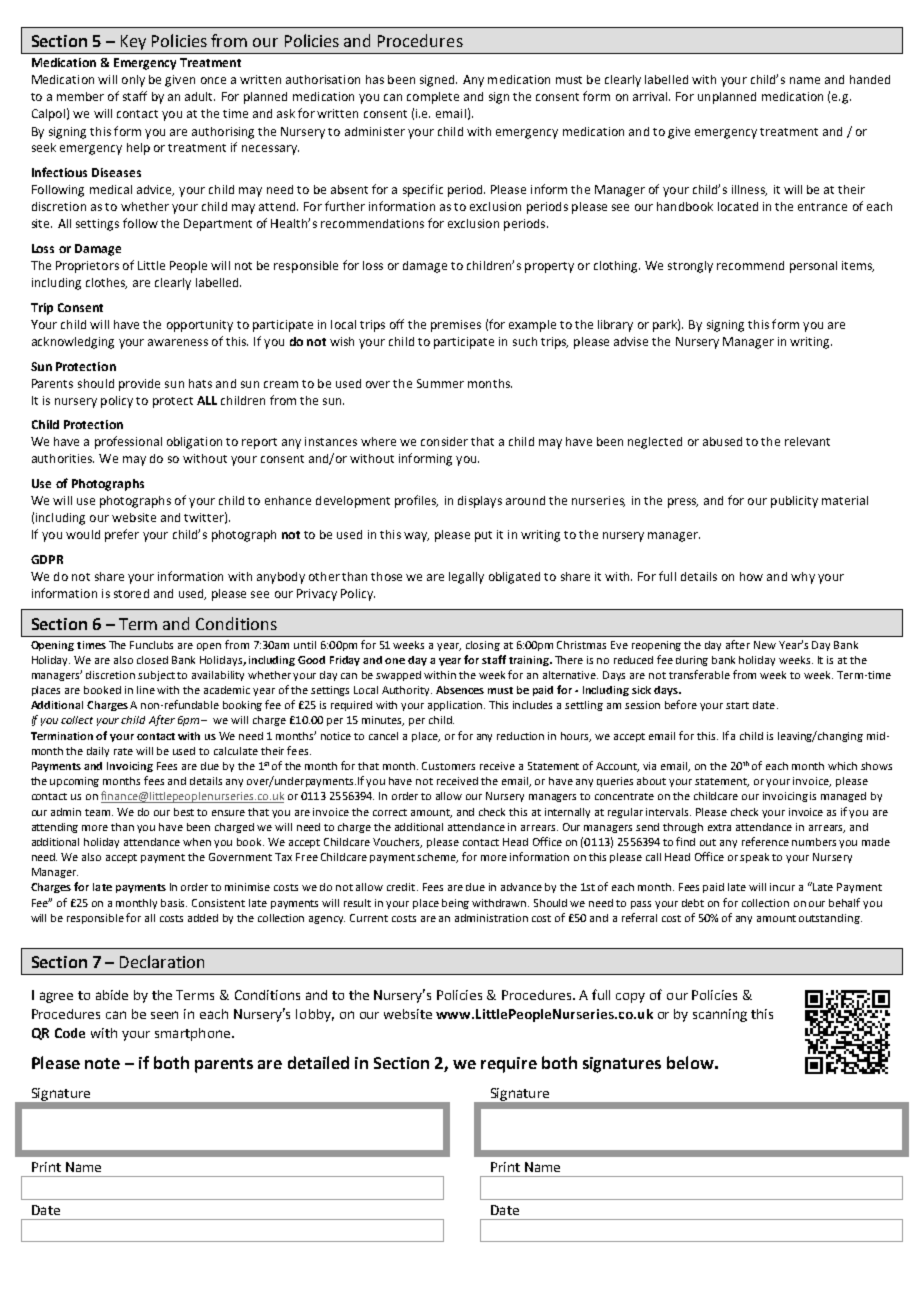 The image size is (924, 1308). I want to click on consider, so click(444, 441).
